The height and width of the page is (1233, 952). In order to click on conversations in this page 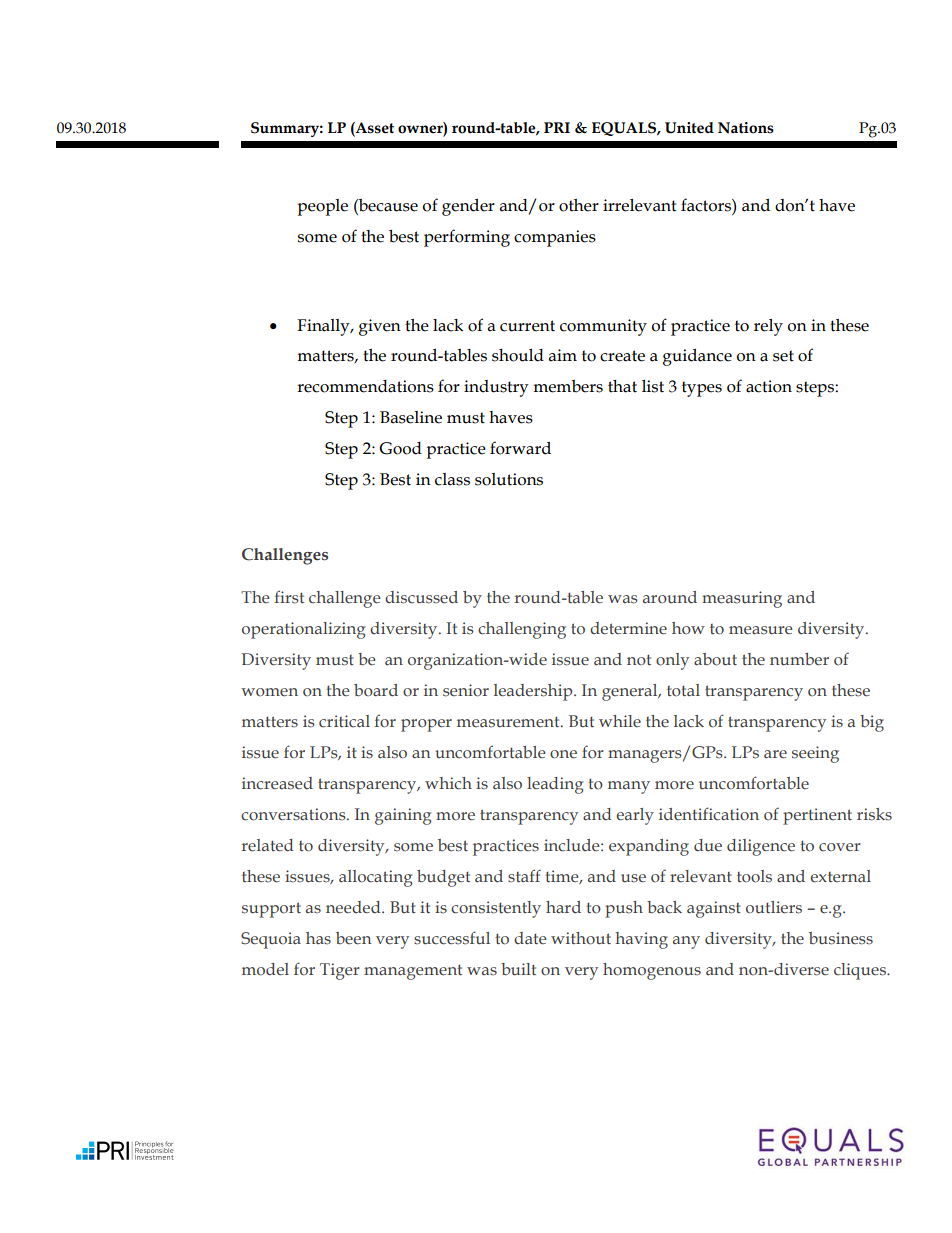, I will do `click(294, 814)`.
